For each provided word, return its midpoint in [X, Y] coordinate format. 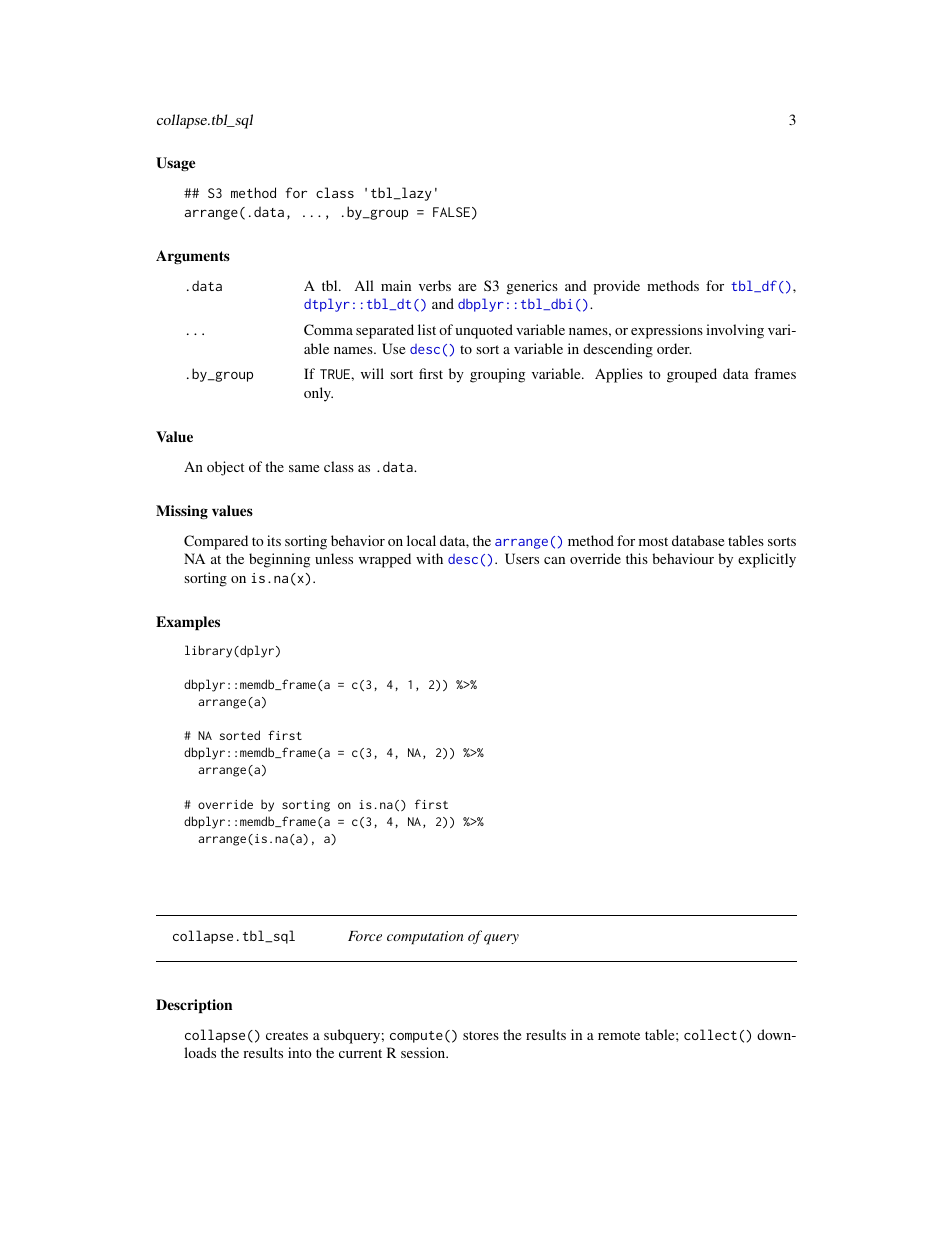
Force [365, 936]
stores [481, 1035]
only [318, 394]
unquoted [484, 331]
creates [287, 1035]
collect [710, 1034]
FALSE [451, 212]
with [429, 558]
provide [616, 287]
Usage [175, 164]
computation [425, 937]
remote [619, 1035]
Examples [188, 623]
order [674, 348]
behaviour [683, 558]
